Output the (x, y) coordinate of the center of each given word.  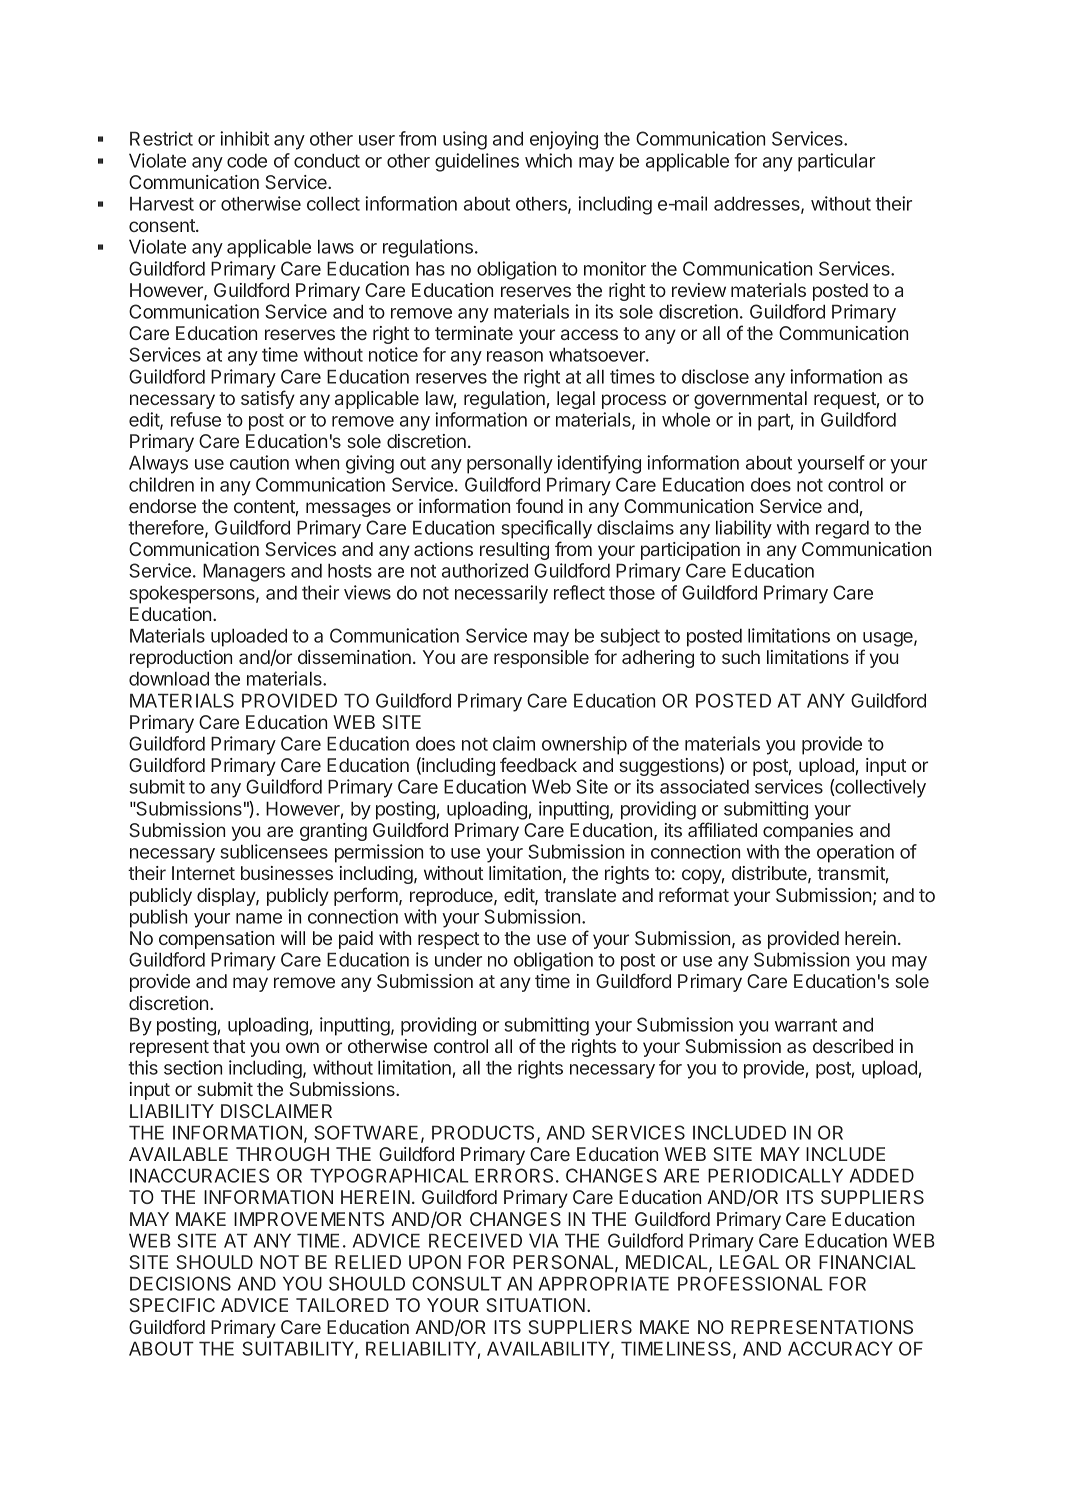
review (699, 290)
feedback (538, 764)
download (169, 678)
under (458, 959)
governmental (750, 400)
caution (259, 462)
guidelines (477, 162)
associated (704, 786)
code (247, 160)
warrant (806, 1025)
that (229, 1046)
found (539, 505)
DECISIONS (180, 1283)
